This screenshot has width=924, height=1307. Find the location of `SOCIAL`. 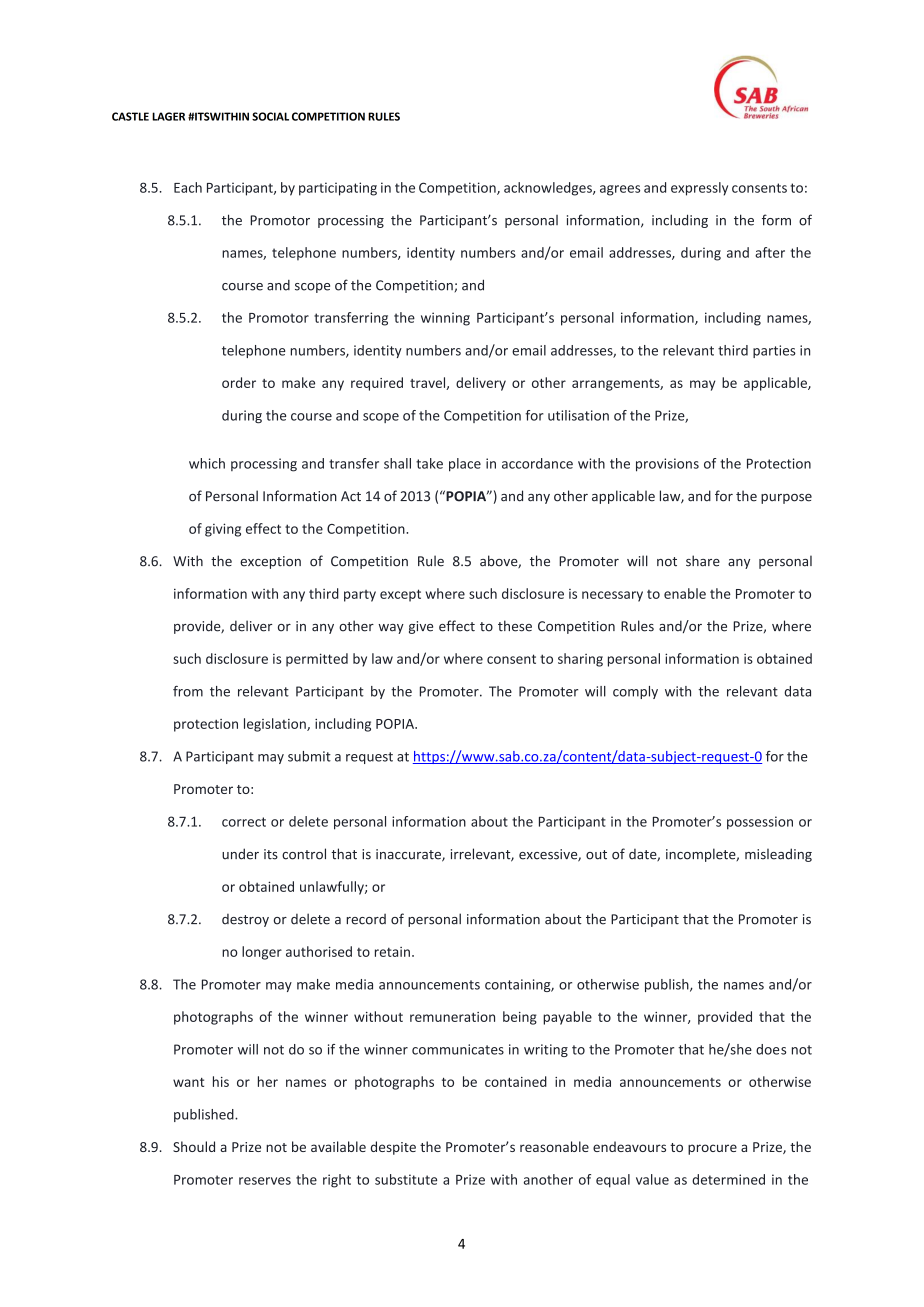

SOCIAL is located at coordinates (270, 116).
